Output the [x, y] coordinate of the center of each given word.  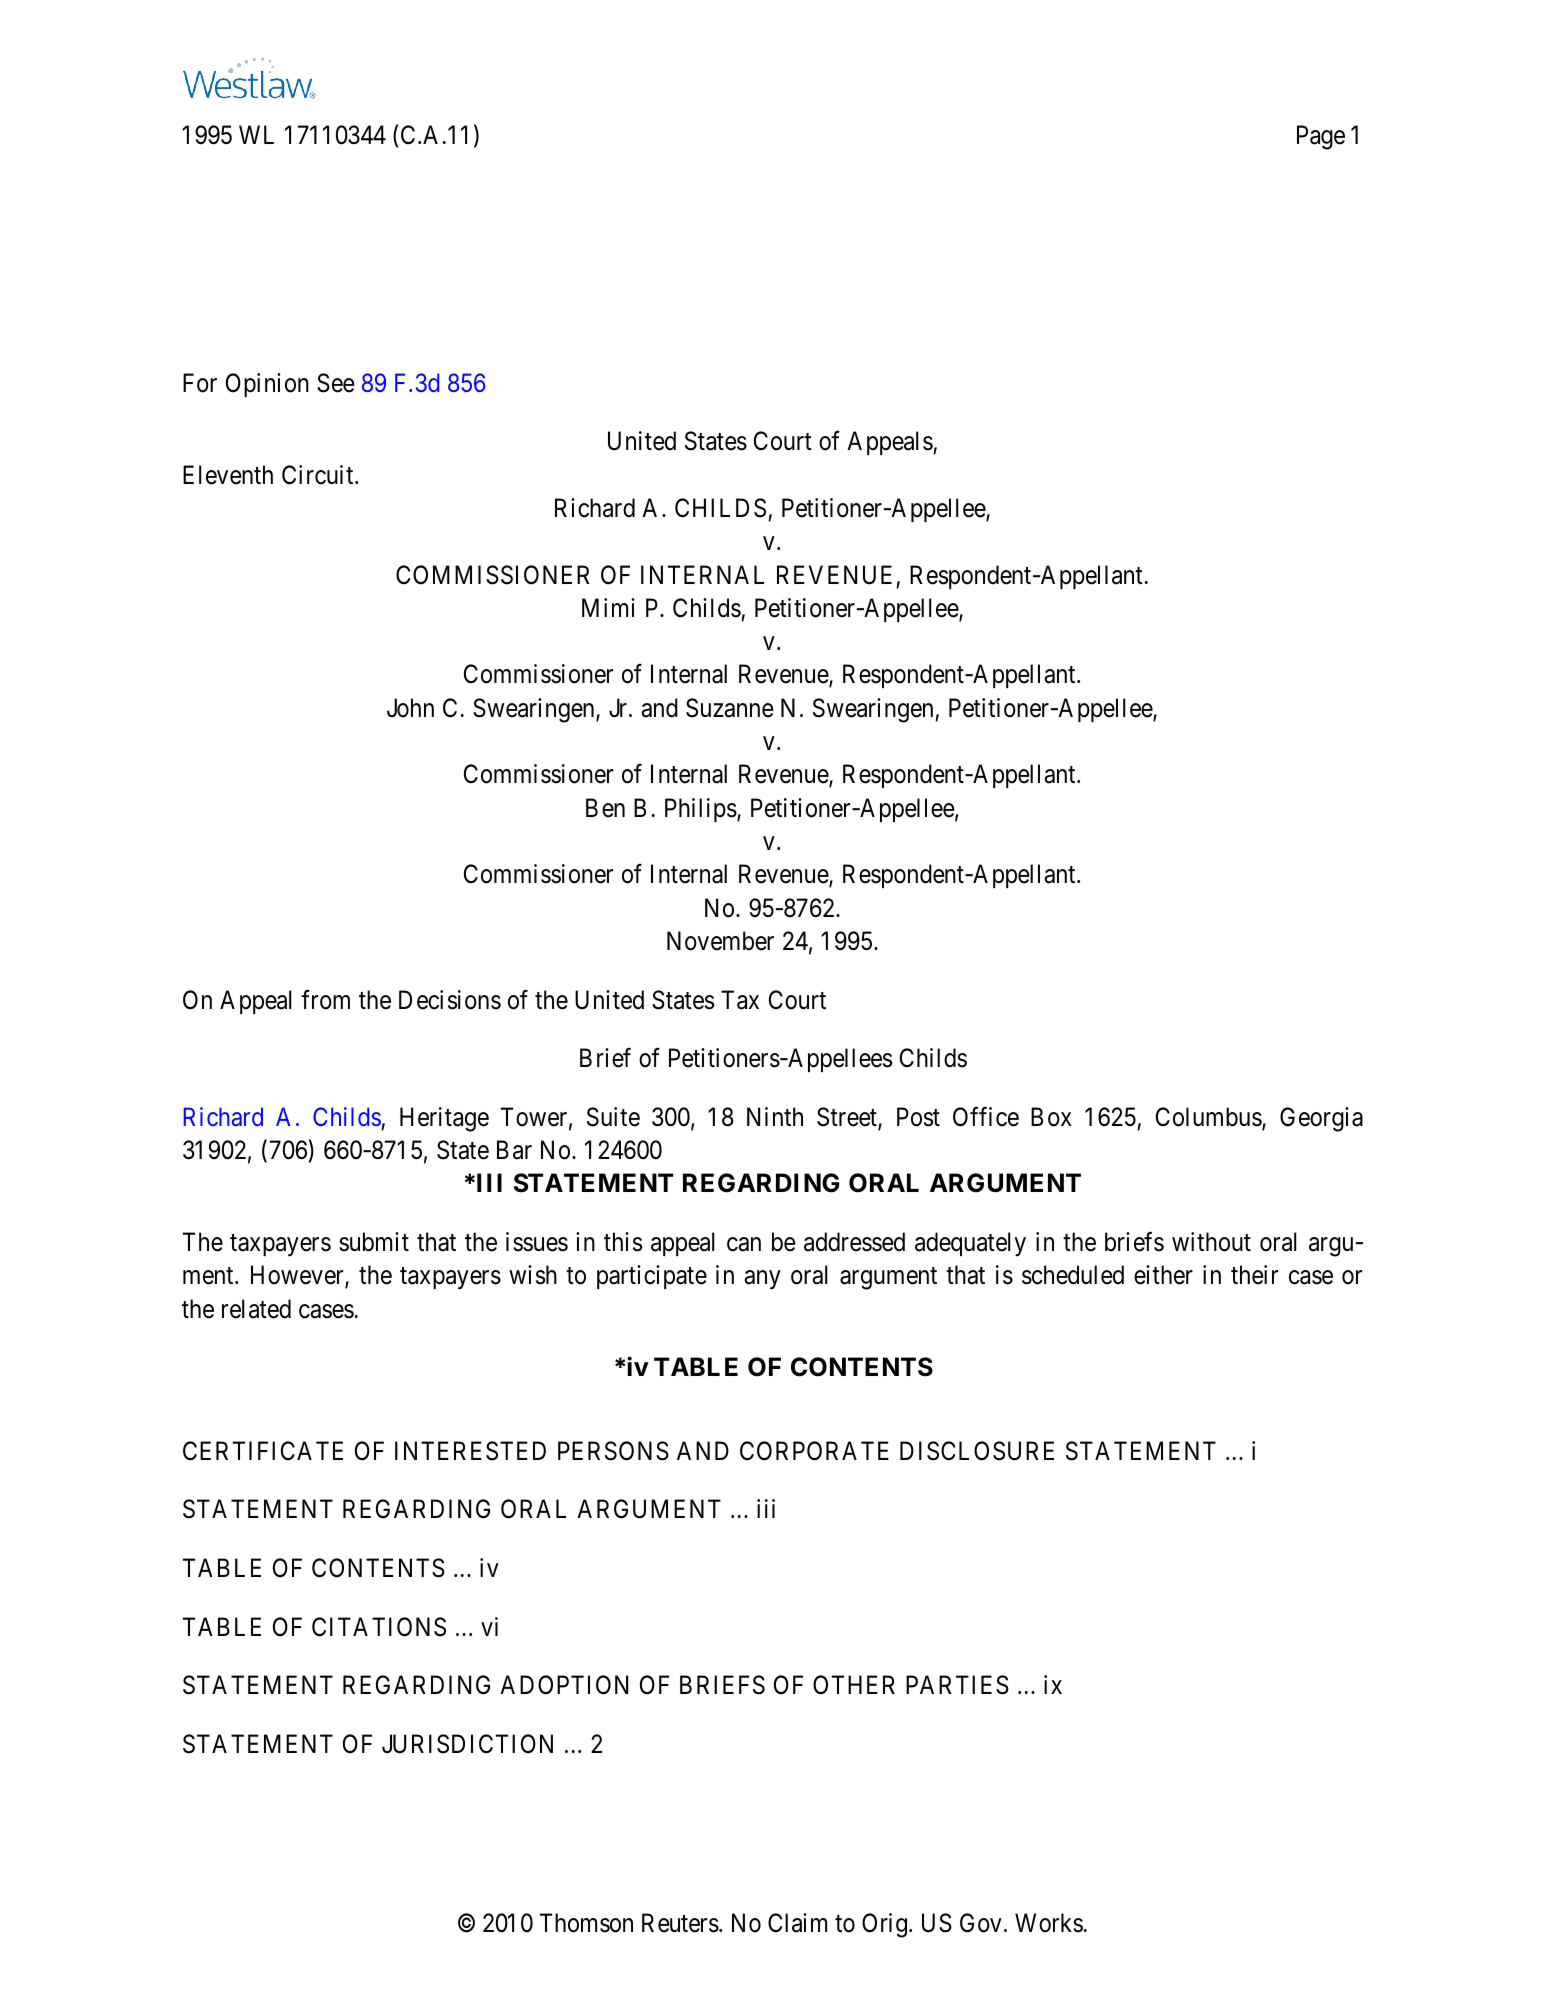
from [325, 999]
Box [1051, 1117]
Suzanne [730, 708]
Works [1049, 1923]
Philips [701, 810]
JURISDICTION [467, 1744]
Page [1321, 137]
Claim [797, 1923]
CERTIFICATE [263, 1451]
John [410, 708]
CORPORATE [814, 1451]
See [336, 383]
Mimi [608, 607]
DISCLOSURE [977, 1451]
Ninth [775, 1116]
